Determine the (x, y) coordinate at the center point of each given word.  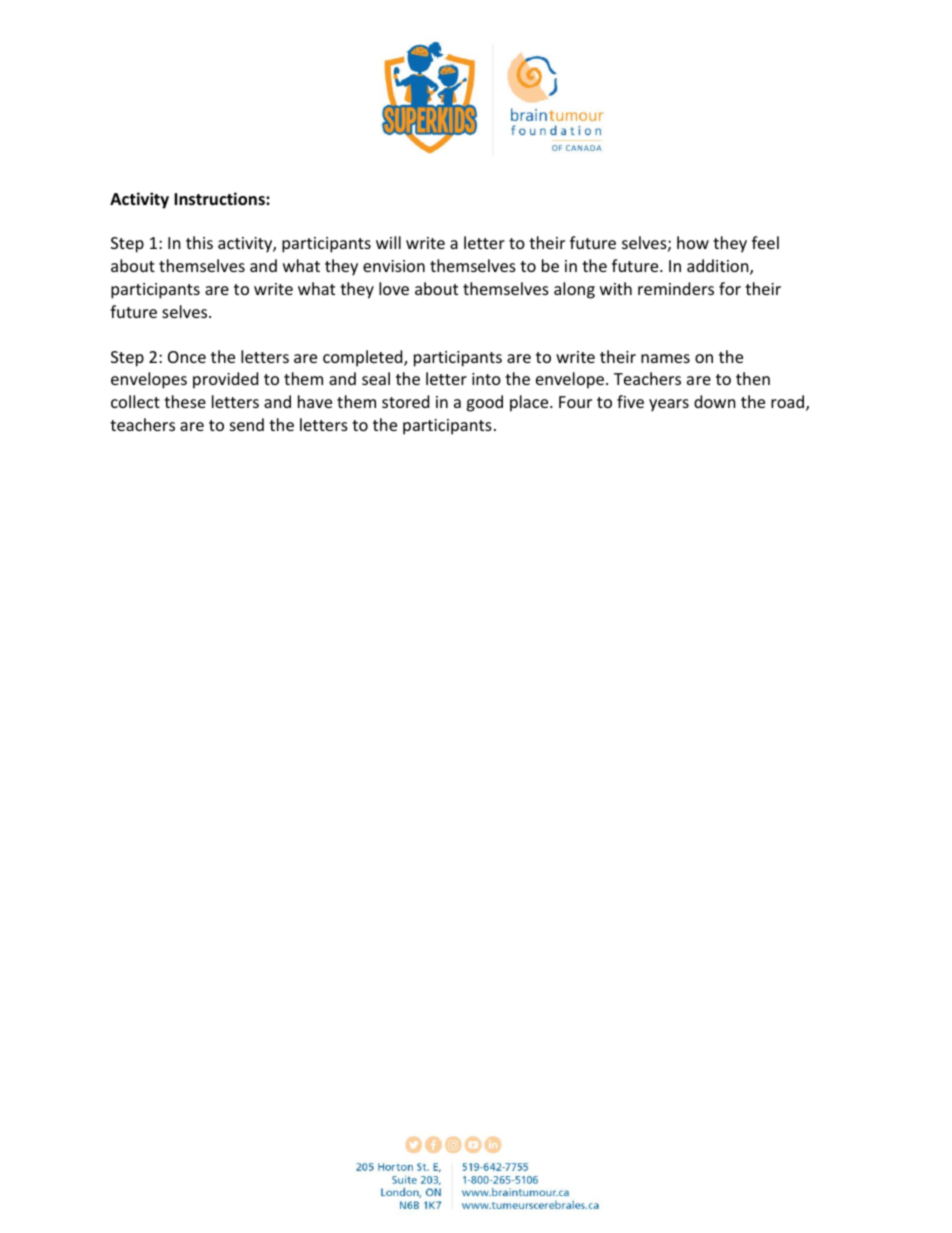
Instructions (220, 199)
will (388, 242)
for (730, 288)
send (247, 424)
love (394, 288)
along (574, 290)
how (693, 242)
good (484, 403)
